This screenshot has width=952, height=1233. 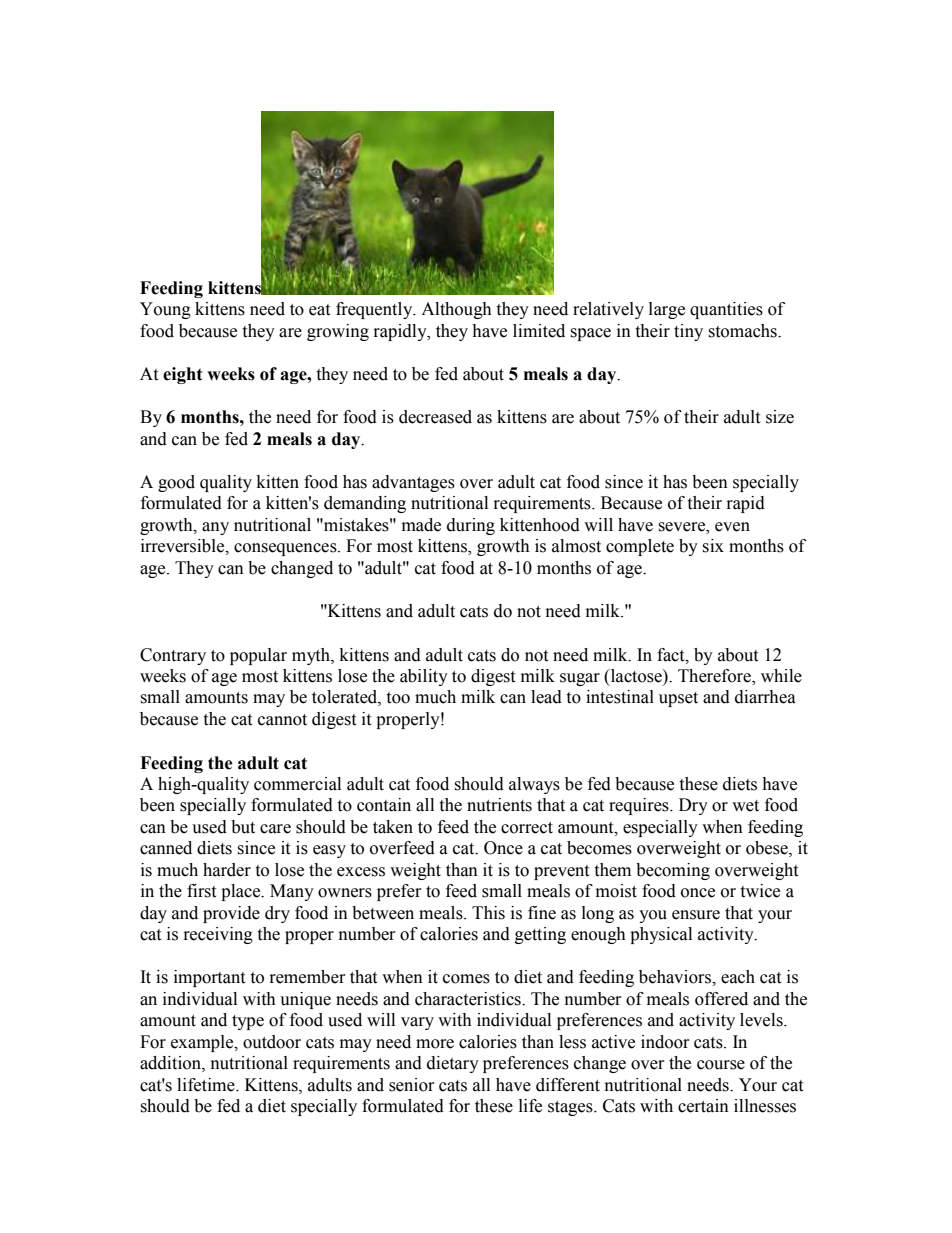 What do you see at coordinates (424, 677) in the screenshot?
I see `ability` at bounding box center [424, 677].
